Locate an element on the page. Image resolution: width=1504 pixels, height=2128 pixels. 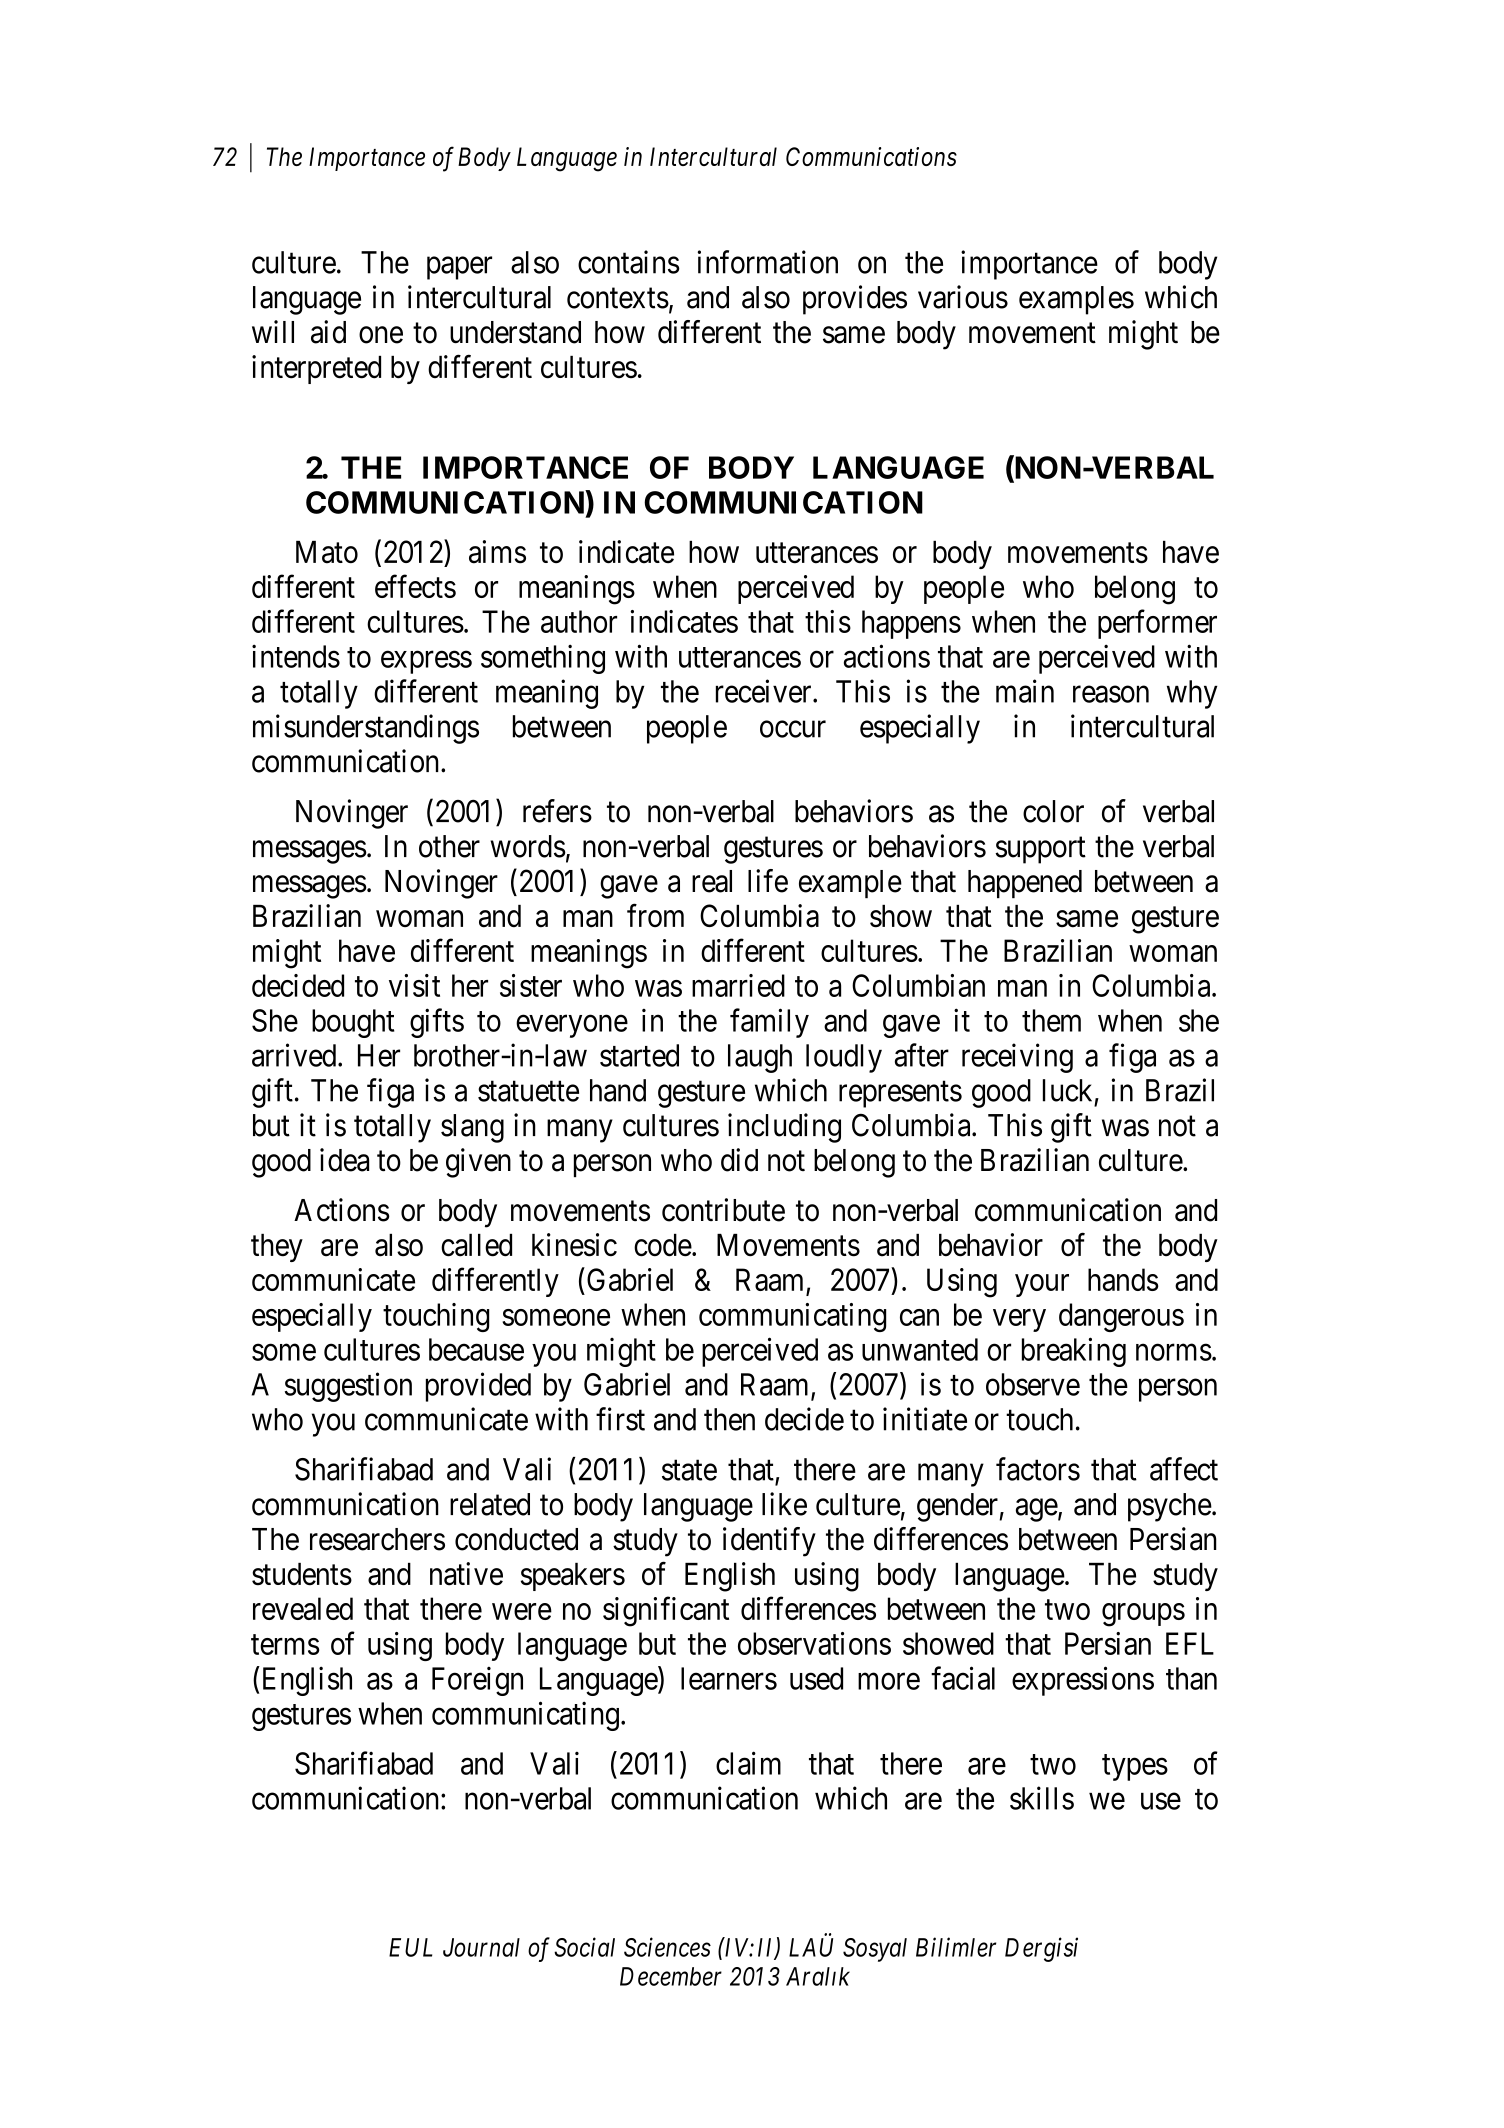
suggestion is located at coordinates (348, 1387).
